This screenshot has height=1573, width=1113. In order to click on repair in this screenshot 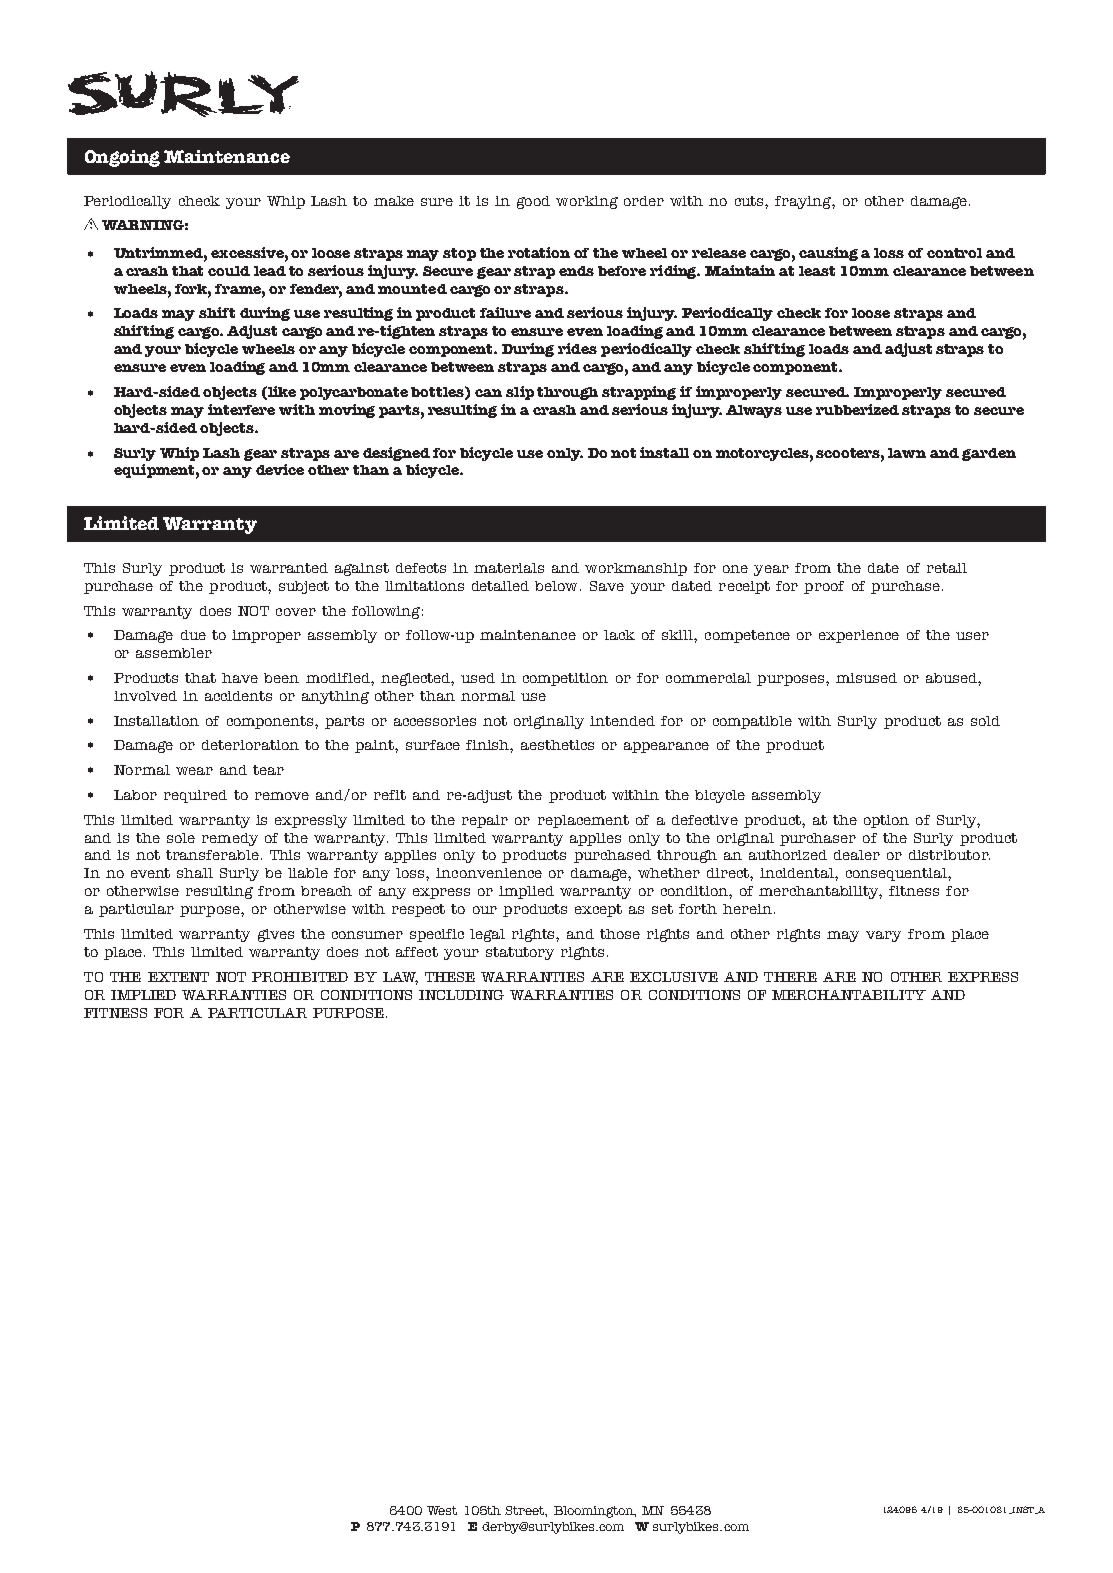, I will do `click(485, 821)`.
